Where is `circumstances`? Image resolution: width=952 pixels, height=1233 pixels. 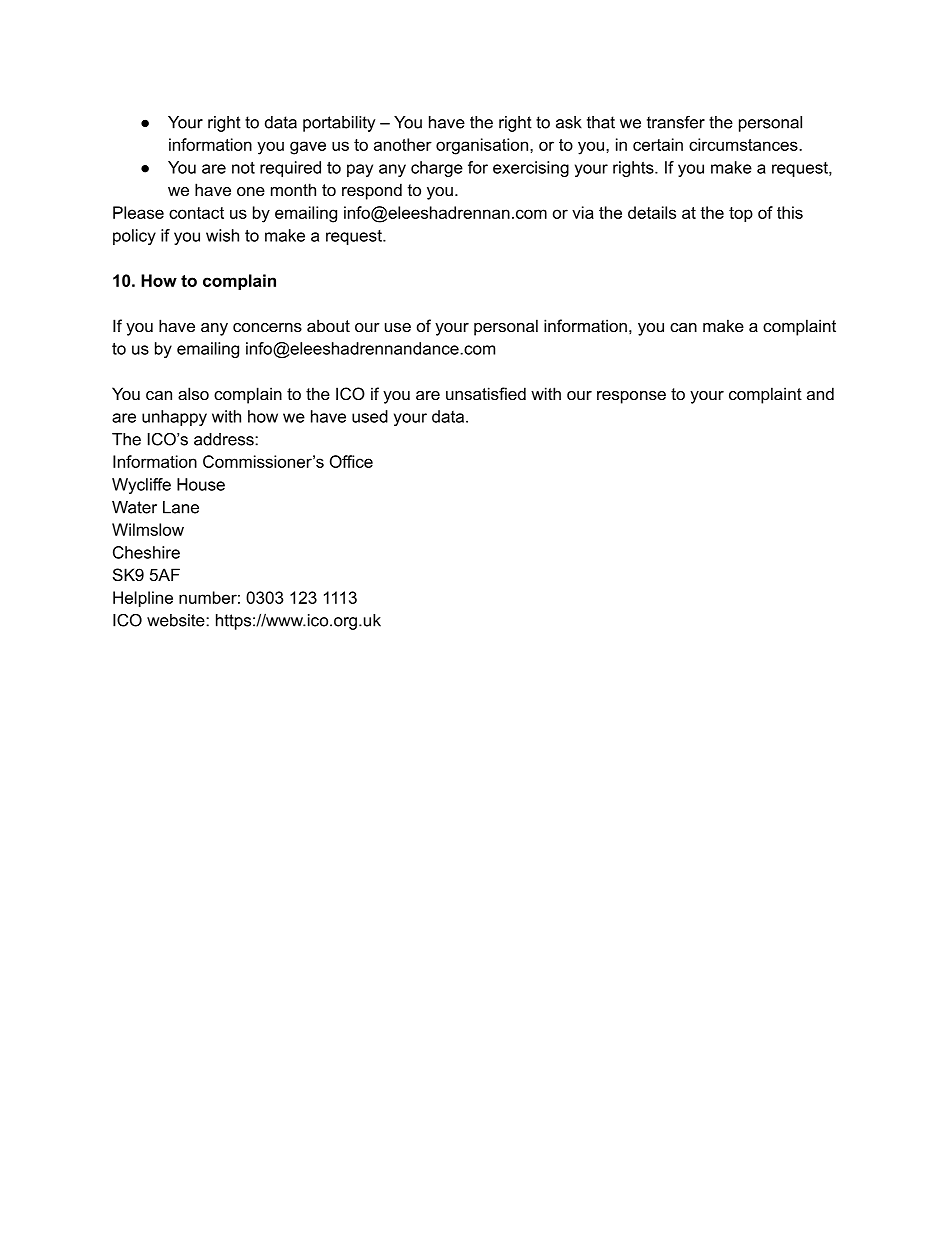
circumstances is located at coordinates (744, 144).
